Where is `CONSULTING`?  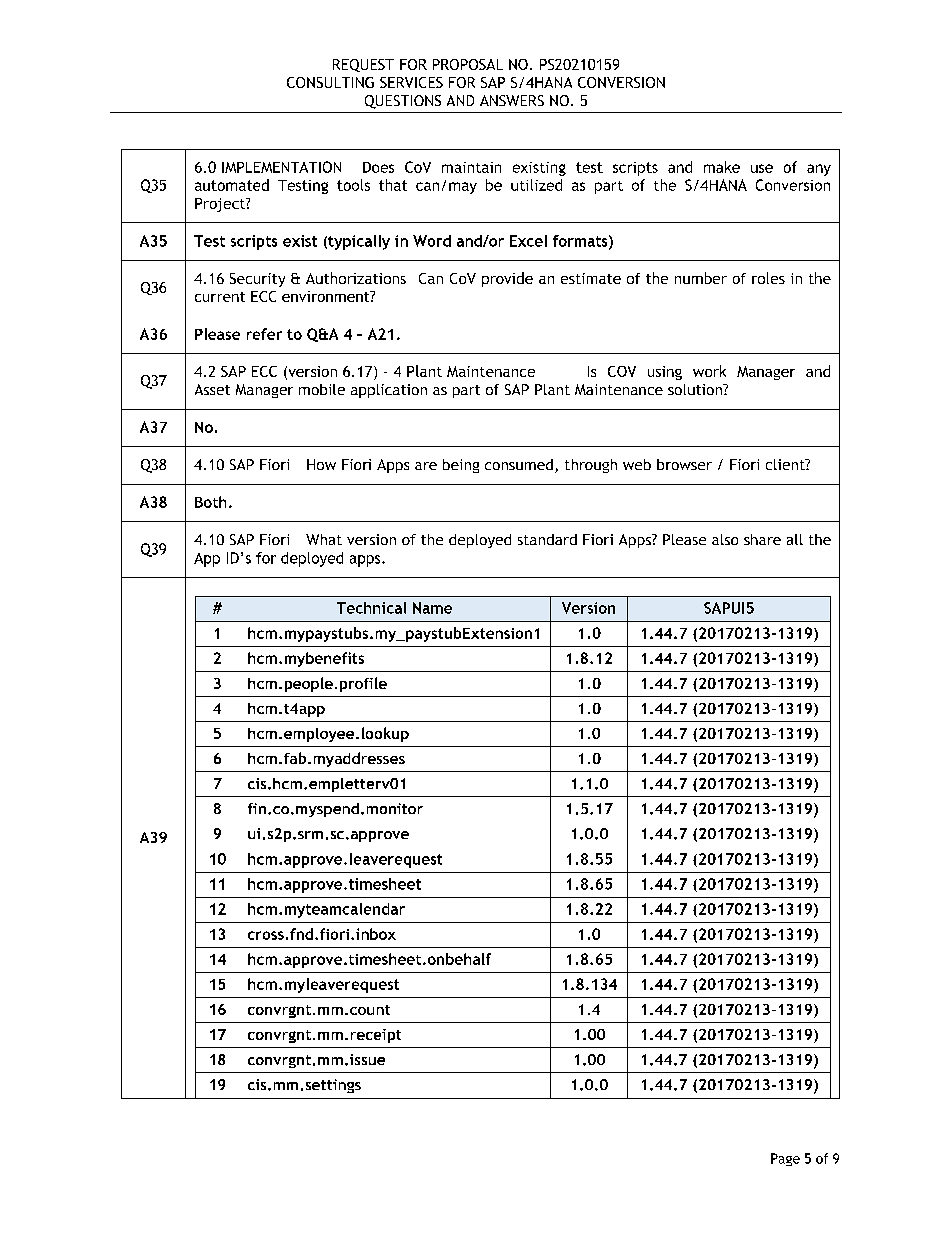 CONSULTING is located at coordinates (330, 82).
